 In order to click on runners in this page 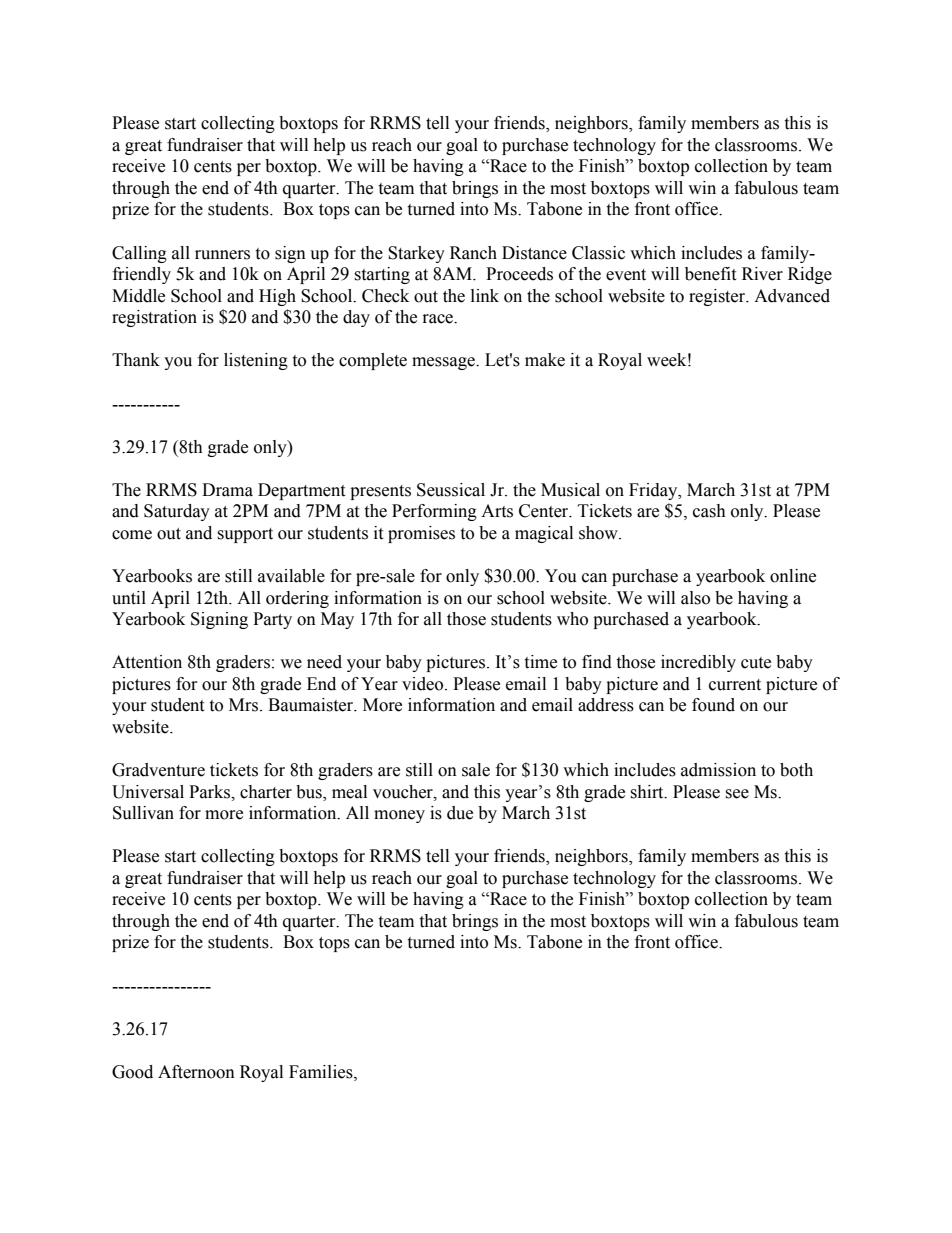, I will do `click(222, 255)`.
